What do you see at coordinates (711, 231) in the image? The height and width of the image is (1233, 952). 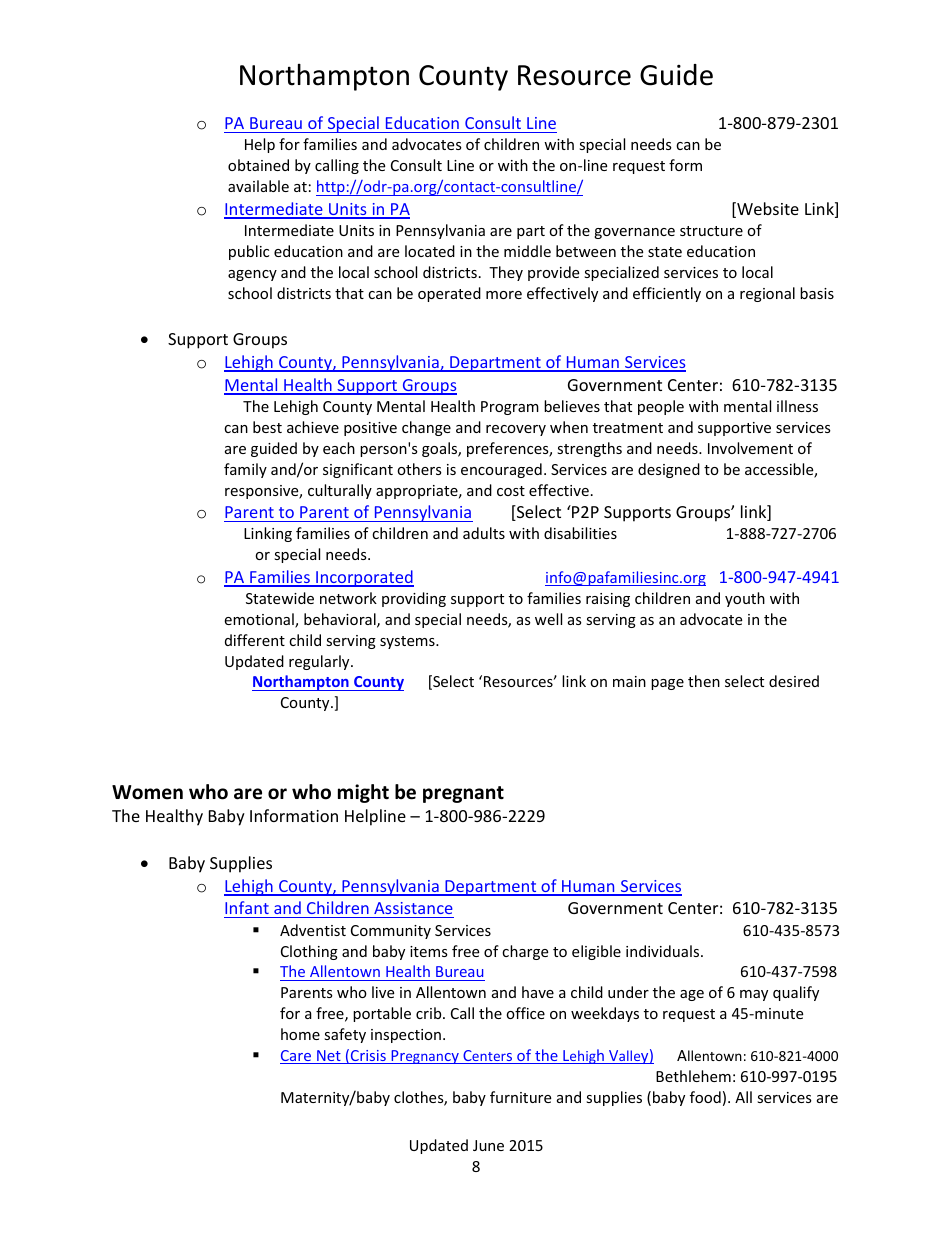 I see `structure` at bounding box center [711, 231].
